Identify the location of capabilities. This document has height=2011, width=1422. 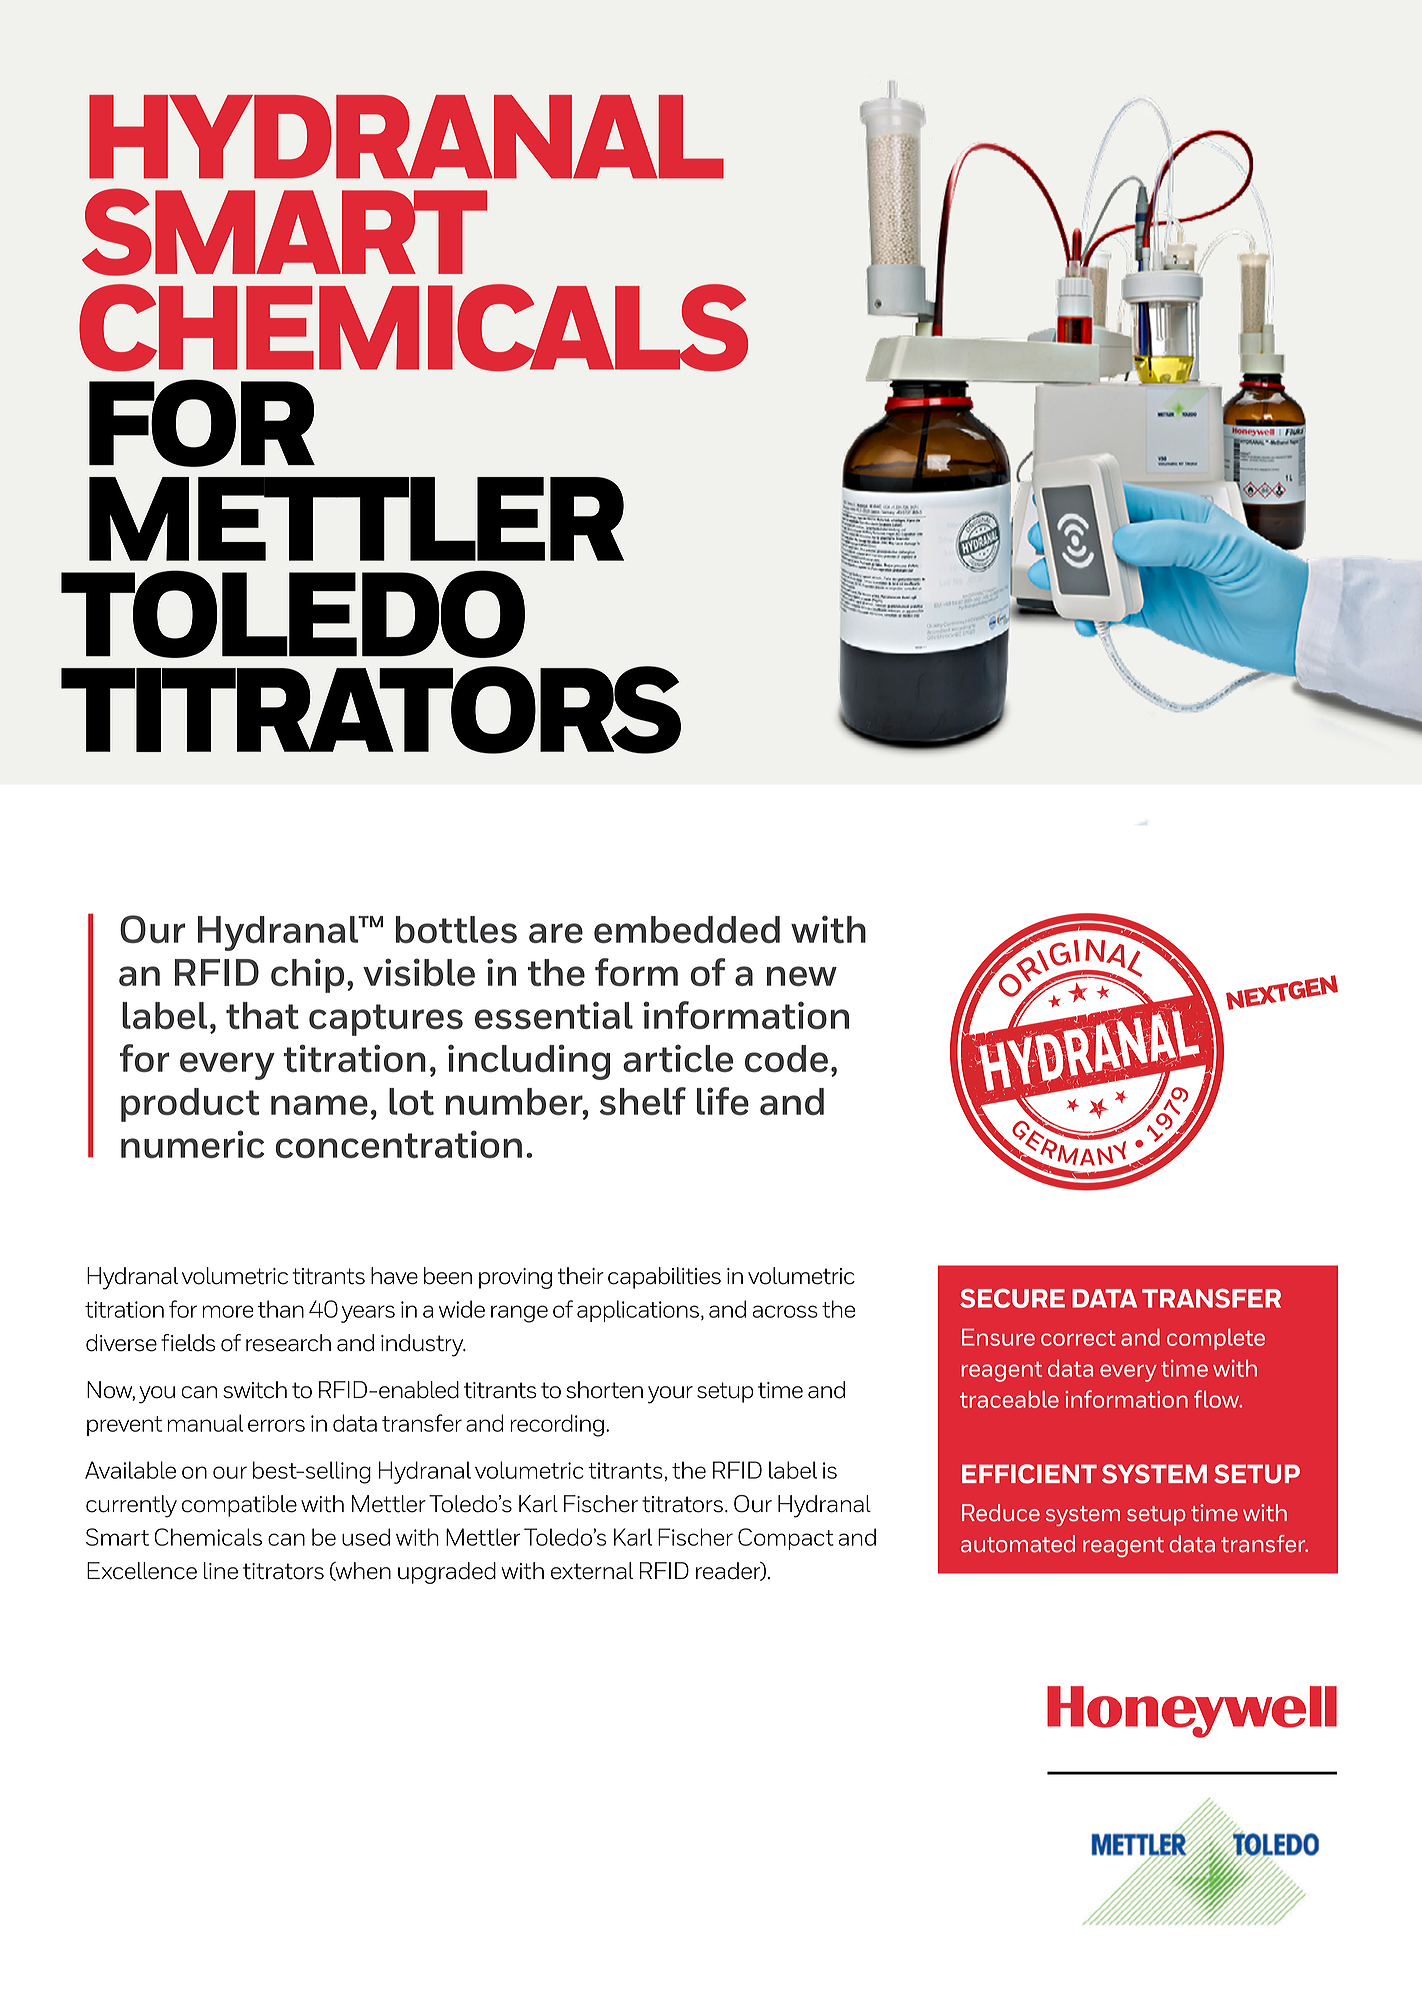
(664, 1278).
